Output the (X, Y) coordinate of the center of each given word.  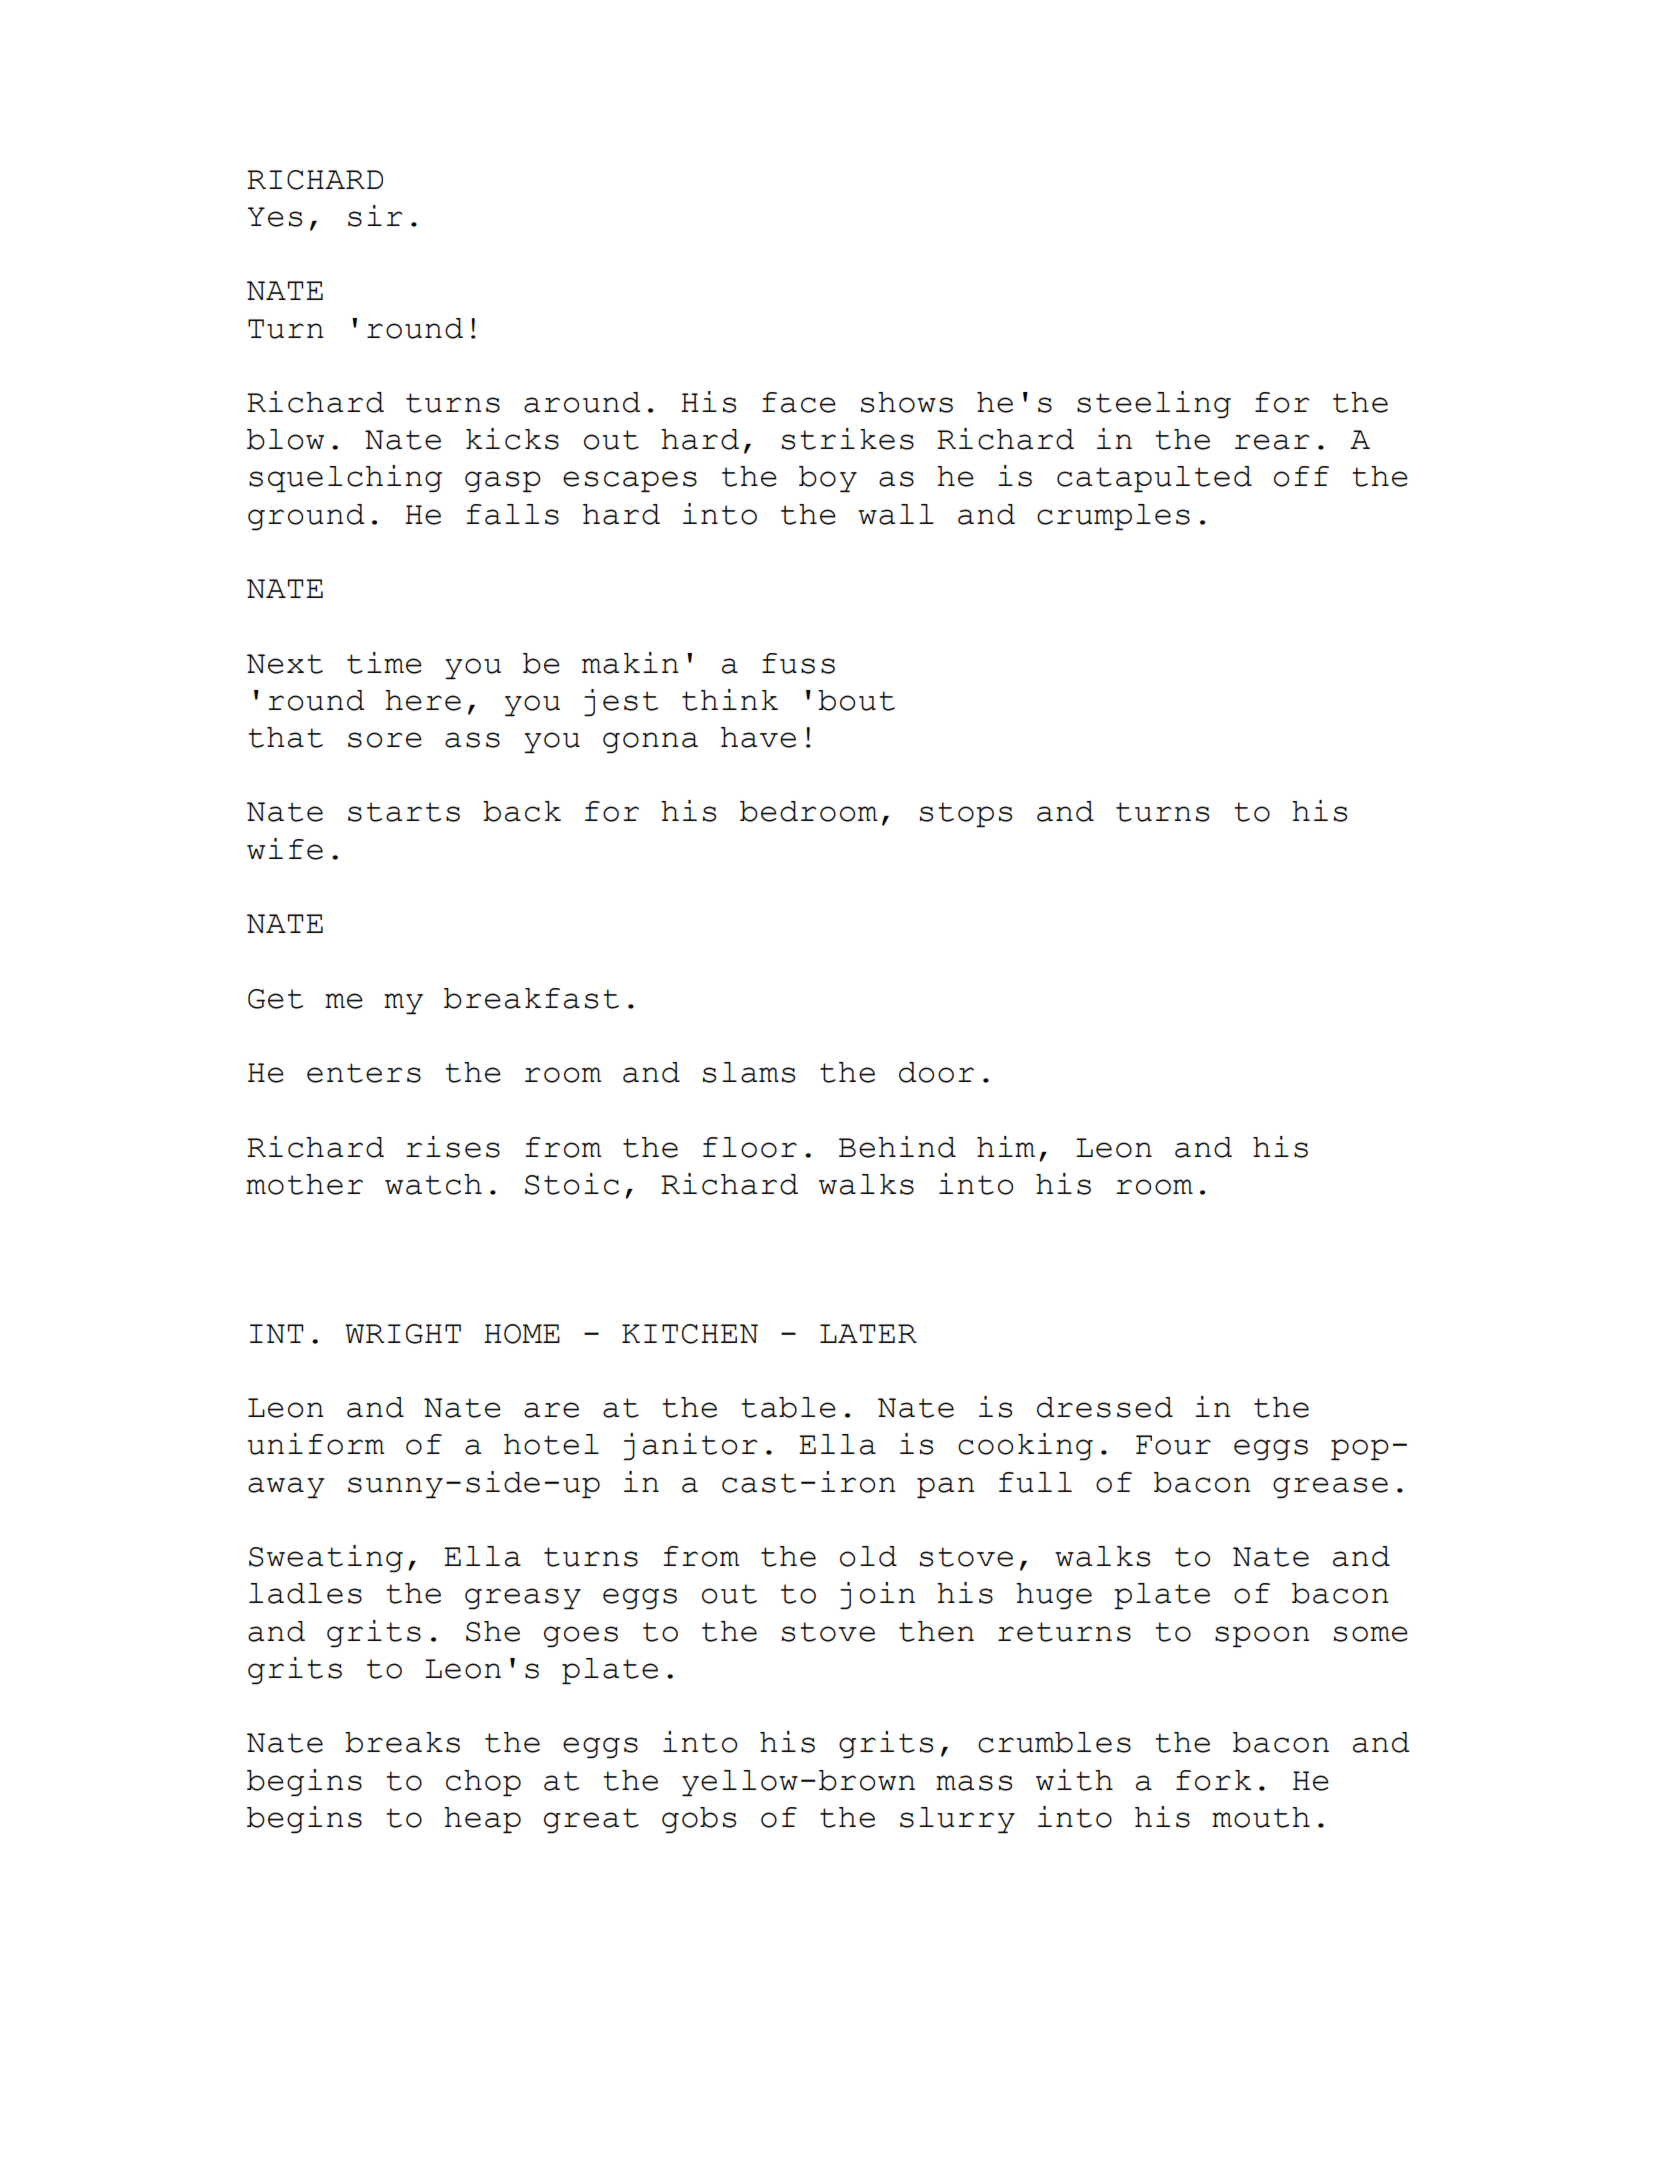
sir (375, 216)
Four (1173, 1445)
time (384, 663)
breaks (402, 1742)
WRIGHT (403, 1334)
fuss (798, 663)
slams (749, 1072)
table (788, 1407)
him (1006, 1146)
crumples (1113, 517)
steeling (1154, 404)
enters (364, 1073)
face (799, 402)
